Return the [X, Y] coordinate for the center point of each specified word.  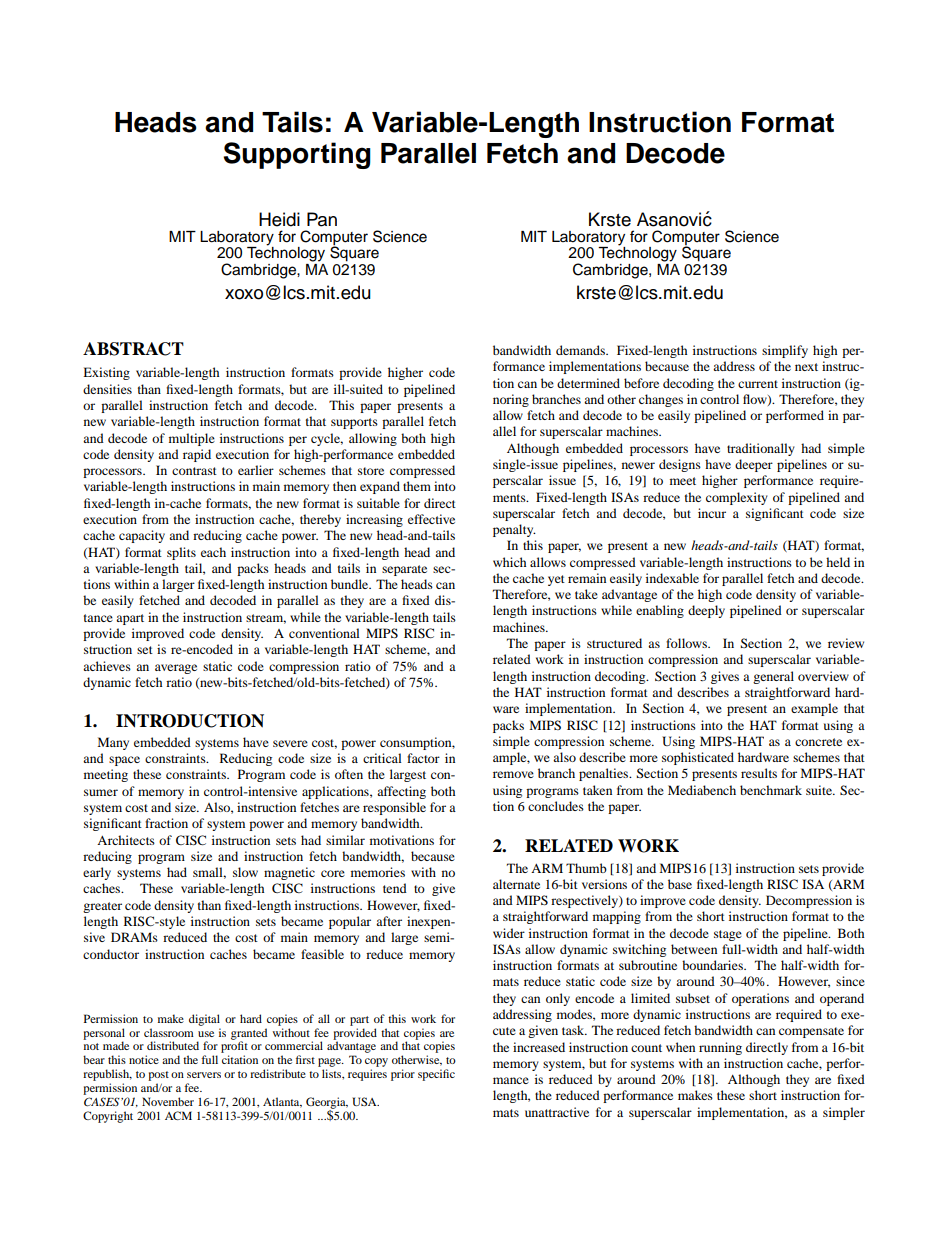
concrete [818, 742]
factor [423, 758]
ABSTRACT [133, 349]
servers [204, 1075]
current [758, 384]
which [509, 562]
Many [113, 743]
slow [245, 872]
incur [712, 513]
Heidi [279, 219]
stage [728, 935]
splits [181, 553]
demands [581, 350]
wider [509, 933]
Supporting [297, 155]
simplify [785, 351]
